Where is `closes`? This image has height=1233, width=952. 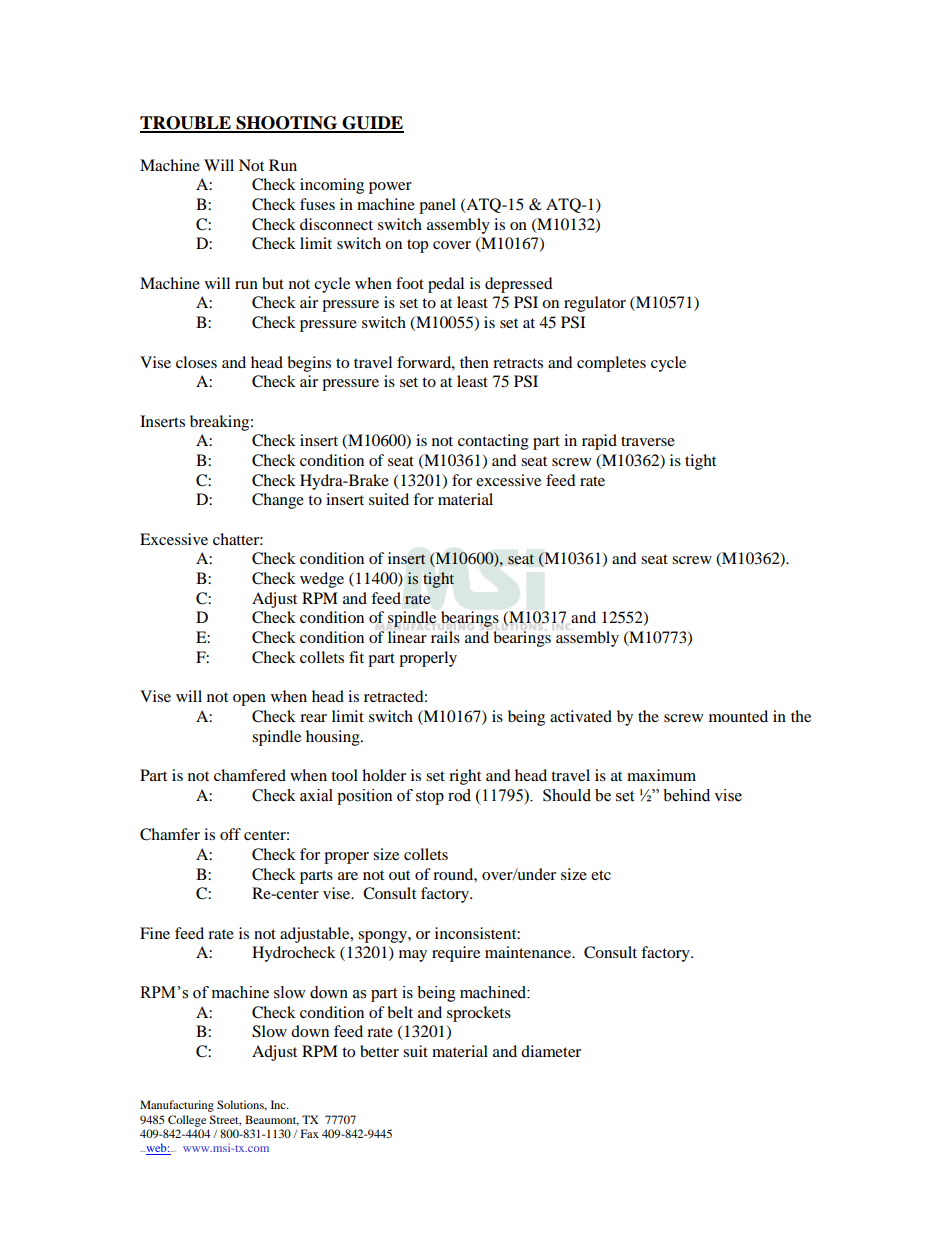 closes is located at coordinates (196, 362).
